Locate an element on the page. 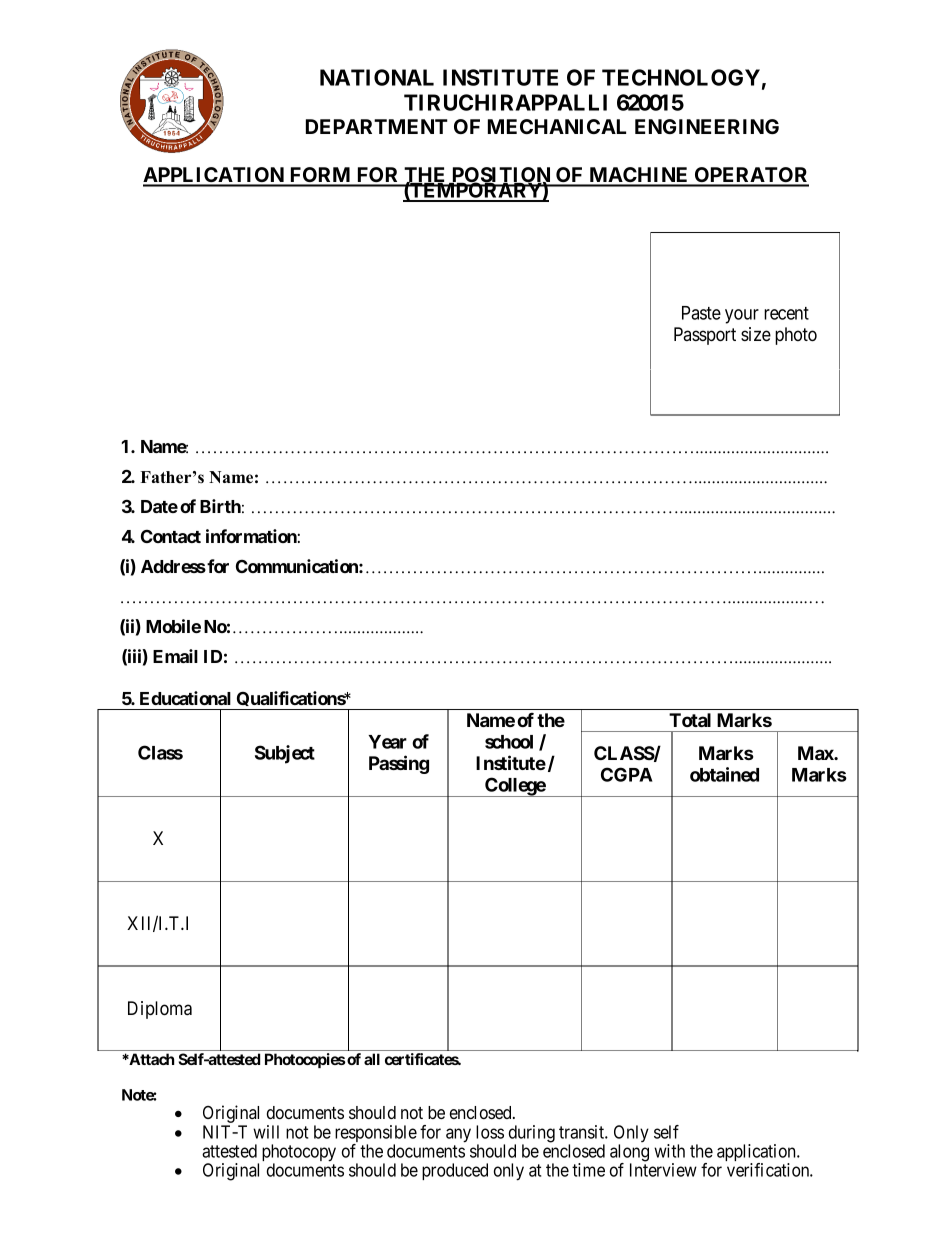 This document has width=952, height=1233. Total is located at coordinates (690, 720).
